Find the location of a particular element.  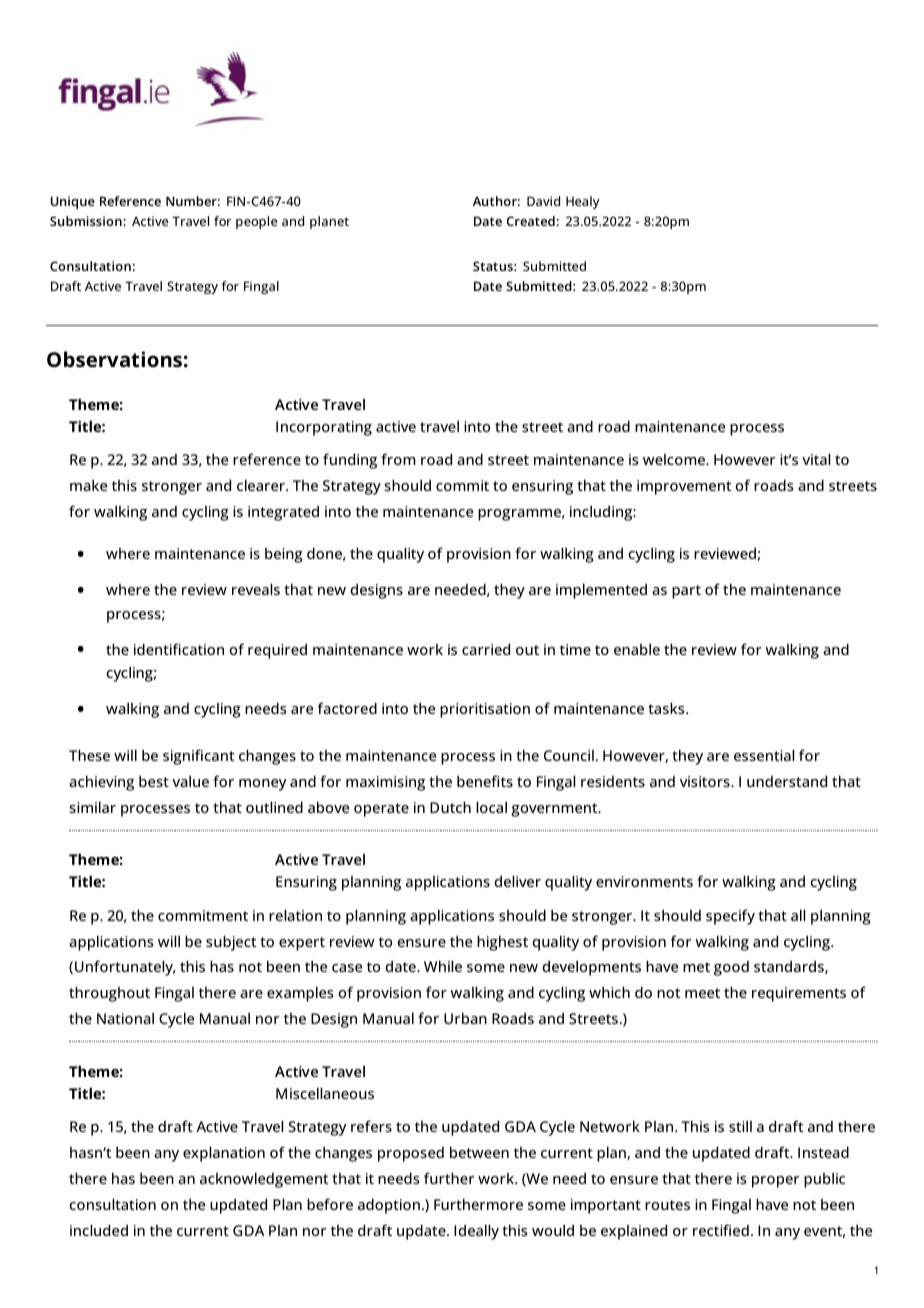

essential is located at coordinates (764, 755).
